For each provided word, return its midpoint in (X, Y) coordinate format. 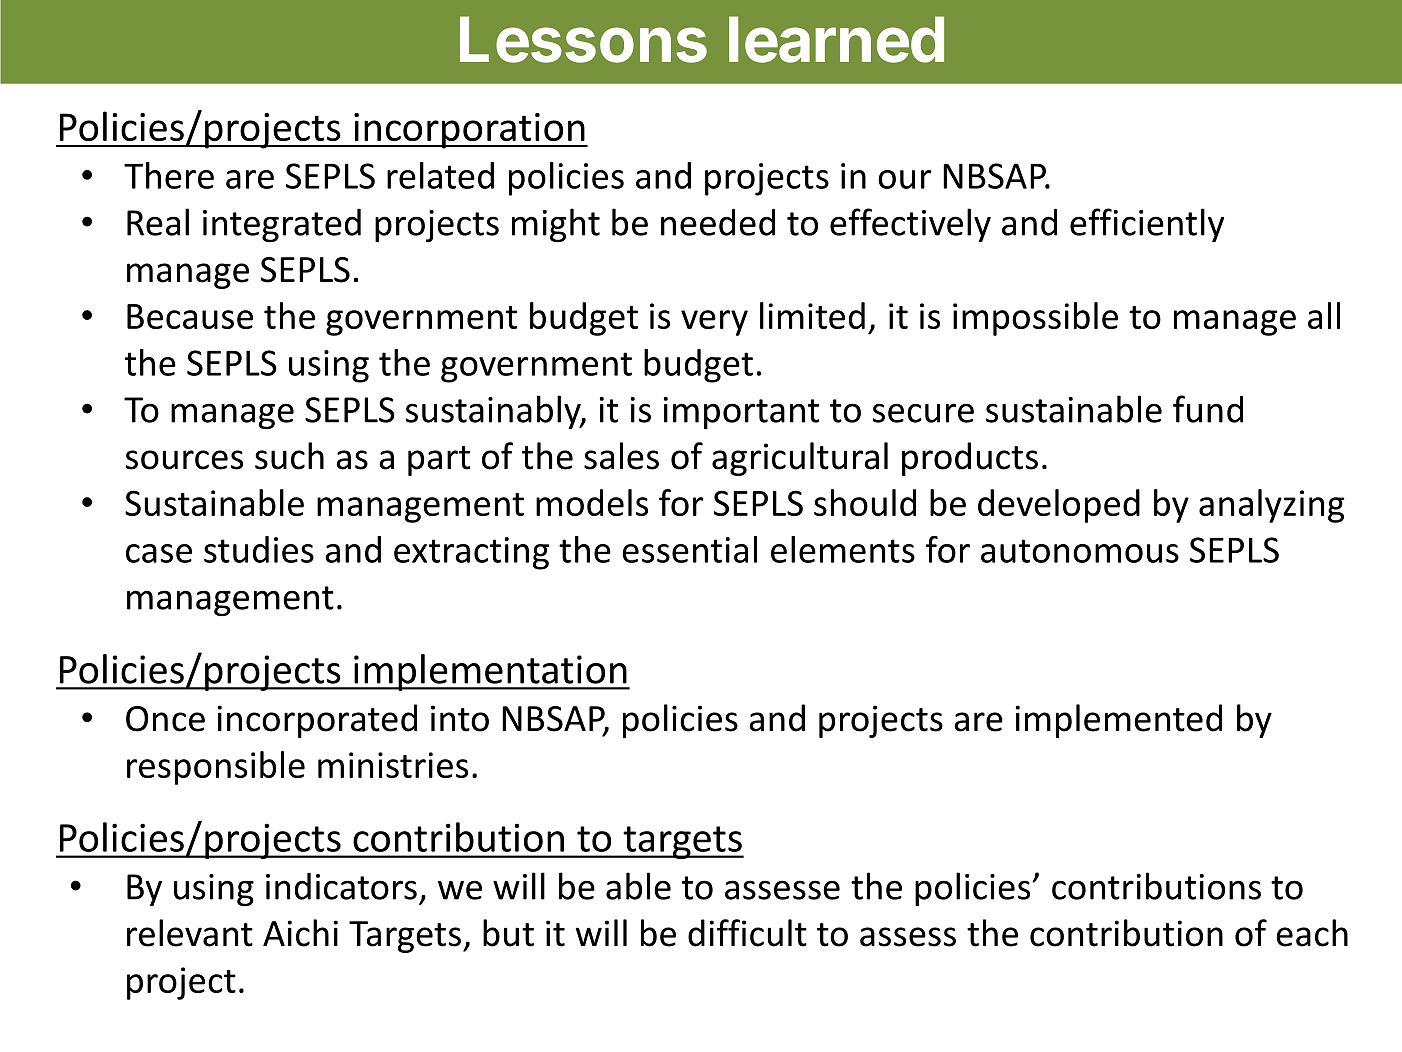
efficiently (1147, 225)
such (289, 456)
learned (836, 39)
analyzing (1272, 506)
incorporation (469, 131)
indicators (341, 886)
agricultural (800, 459)
